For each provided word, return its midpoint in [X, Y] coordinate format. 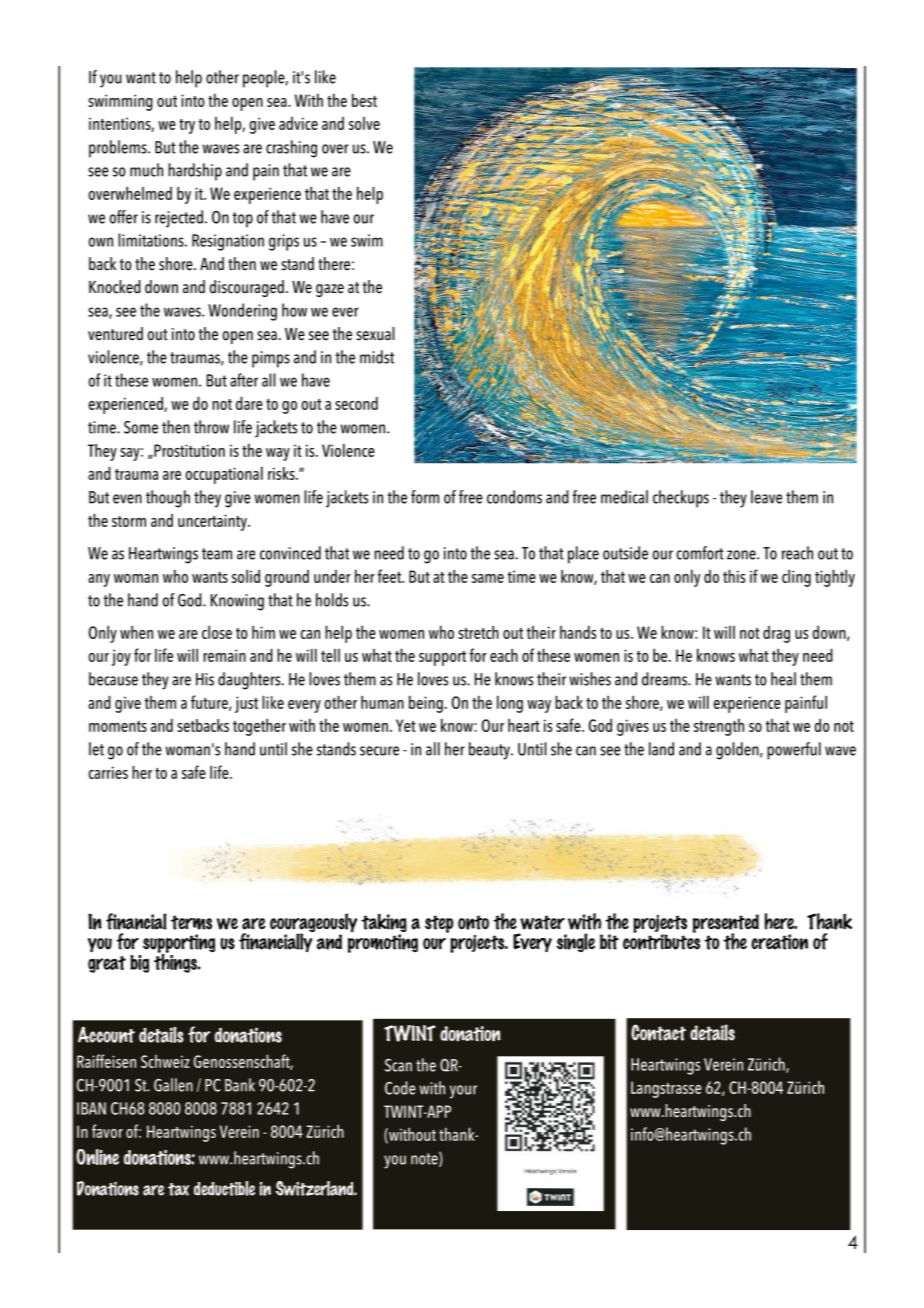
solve [364, 123]
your [463, 1092]
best [364, 100]
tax [178, 1189]
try [187, 126]
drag [776, 634]
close [217, 632]
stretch [478, 632]
